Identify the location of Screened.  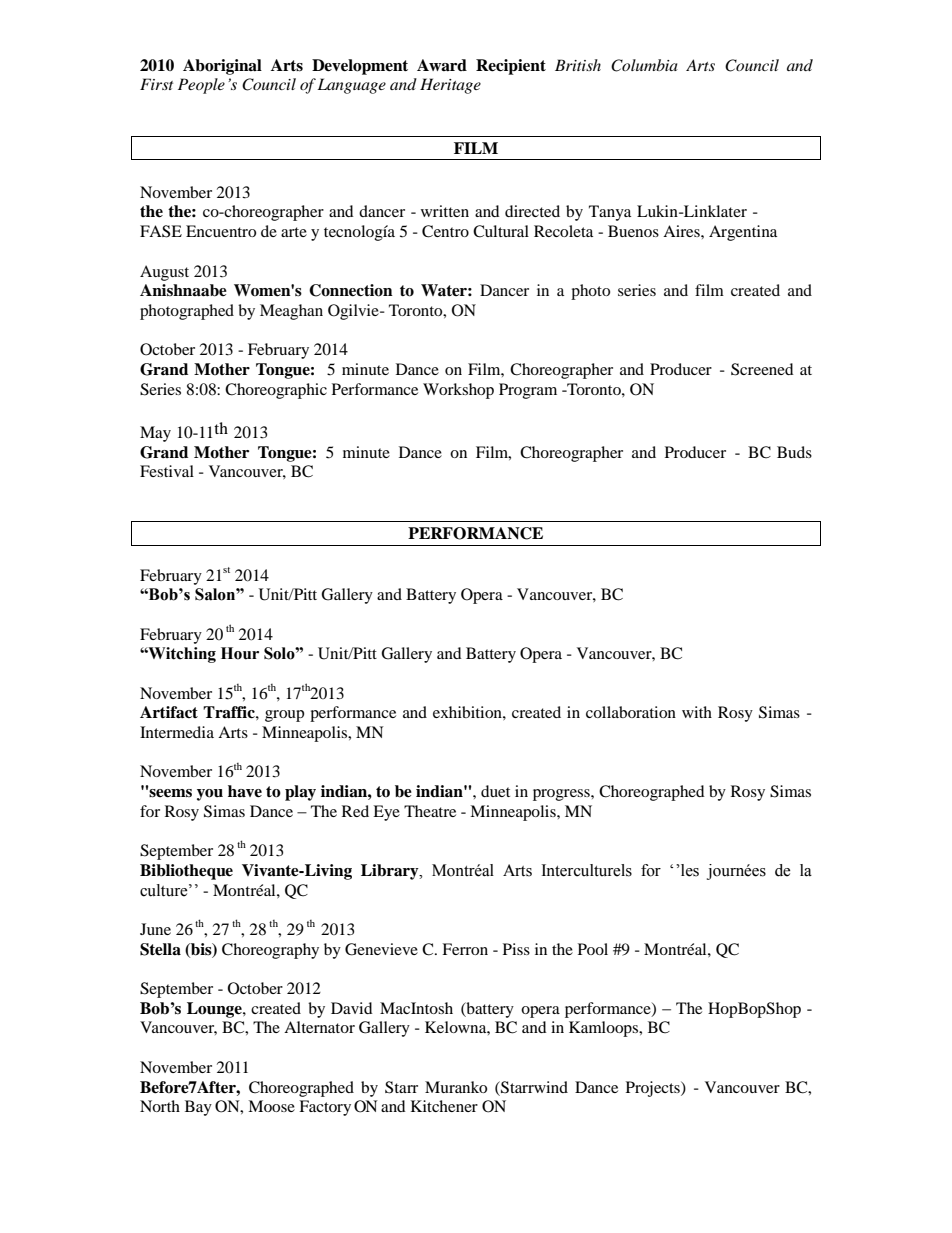
(762, 369).
